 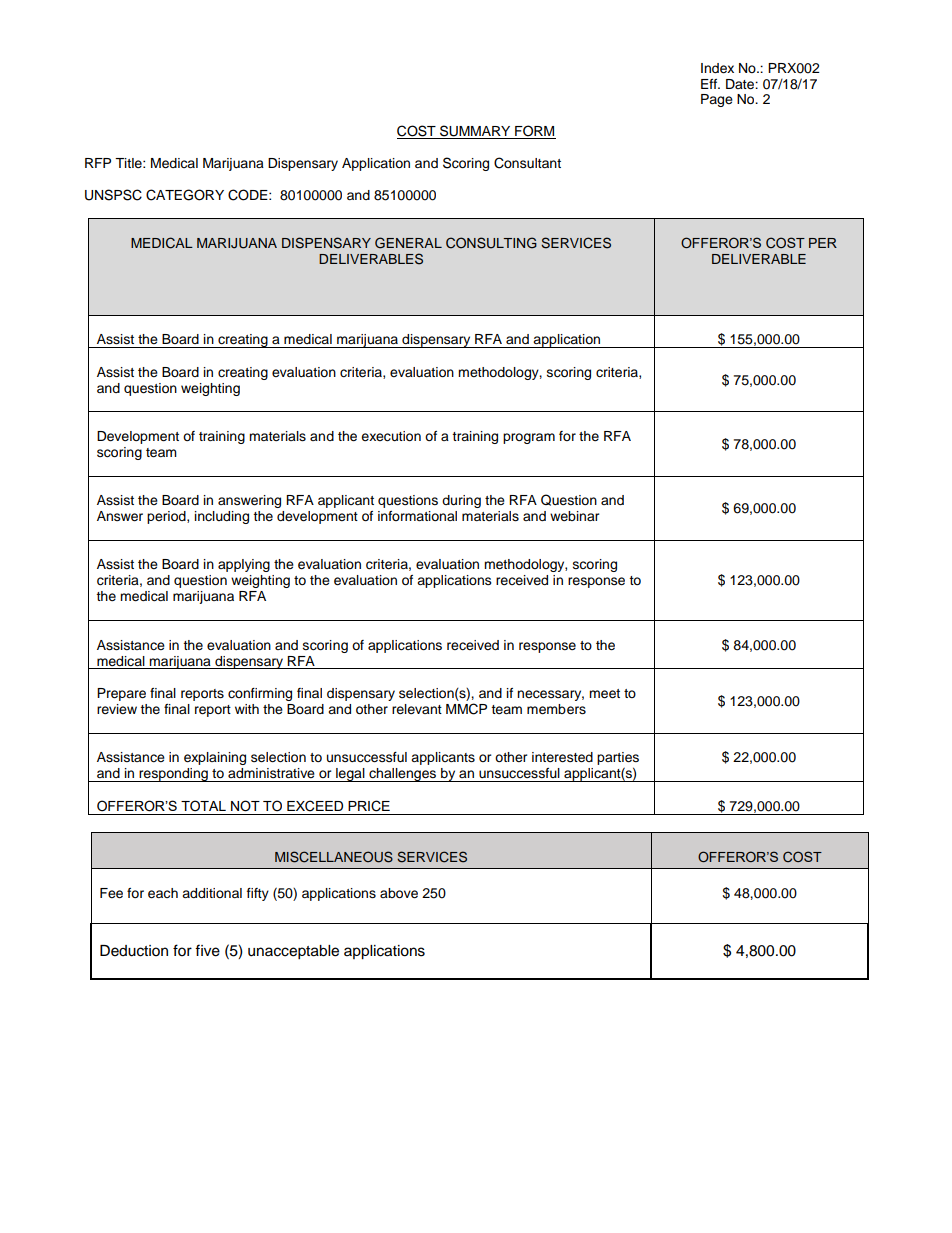 What do you see at coordinates (417, 709) in the page?
I see `relevant` at bounding box center [417, 709].
